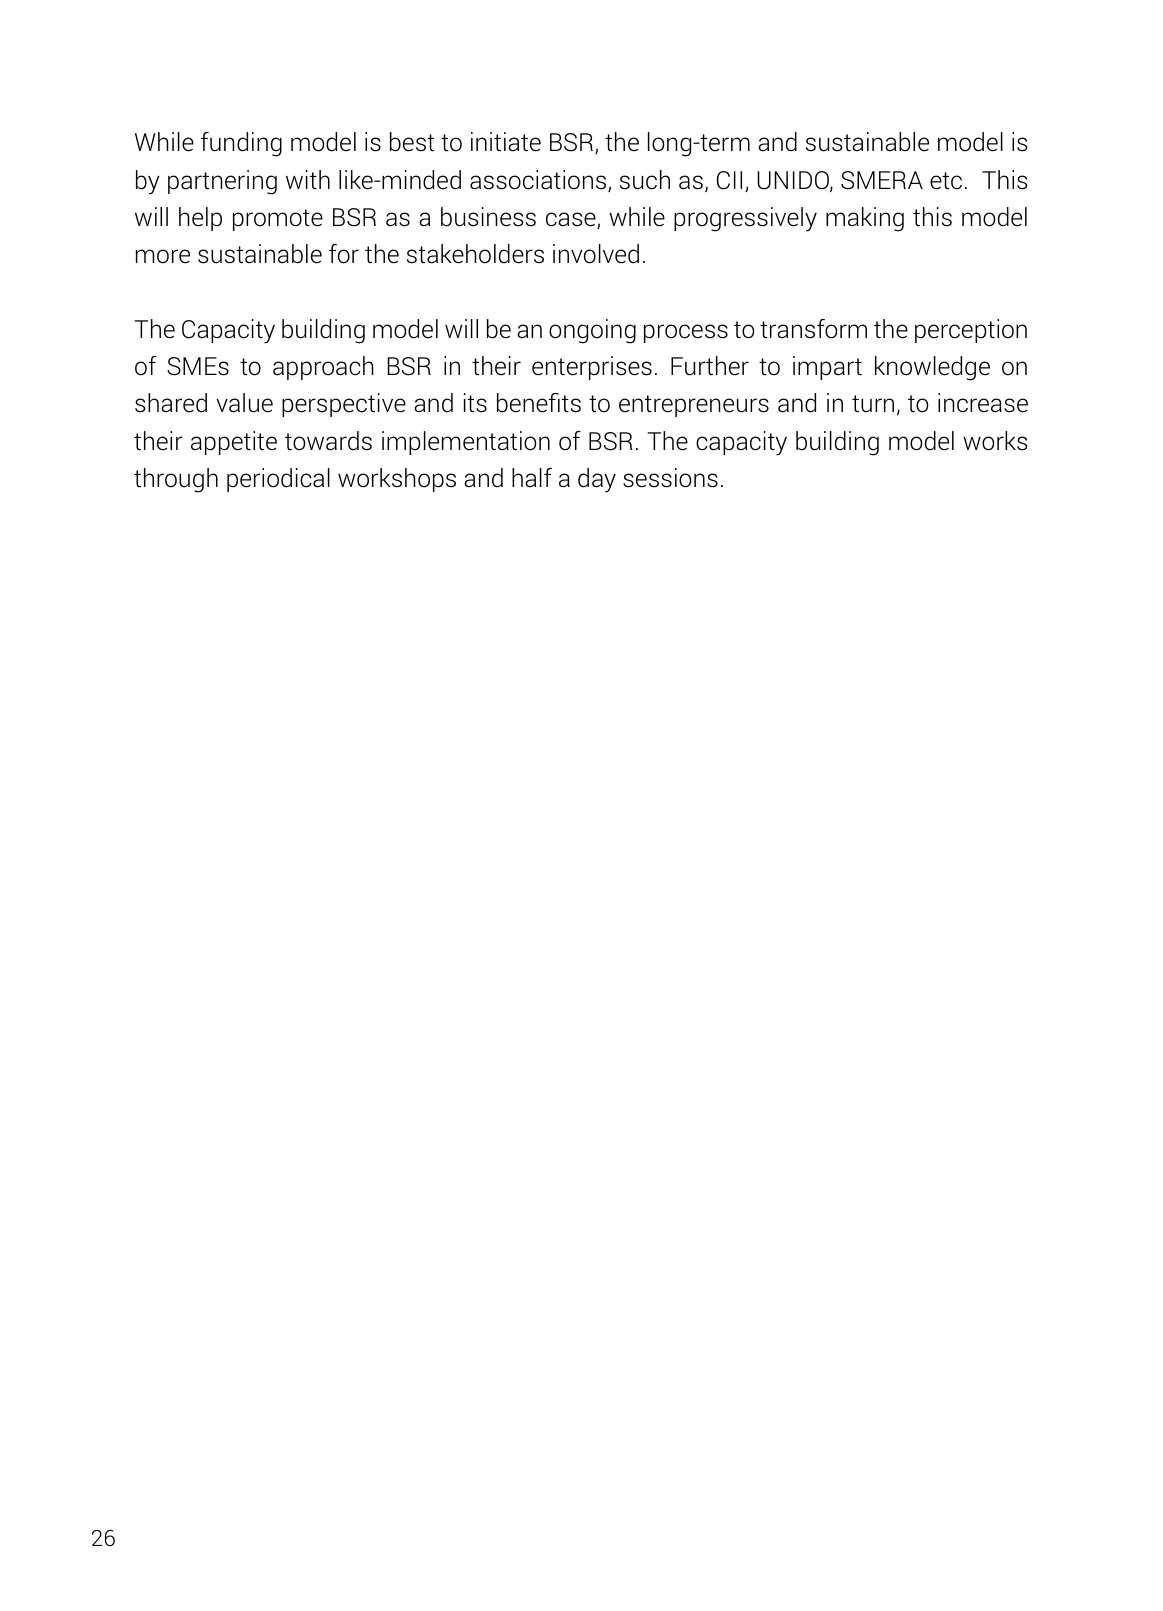  What do you see at coordinates (813, 329) in the screenshot?
I see `transform` at bounding box center [813, 329].
